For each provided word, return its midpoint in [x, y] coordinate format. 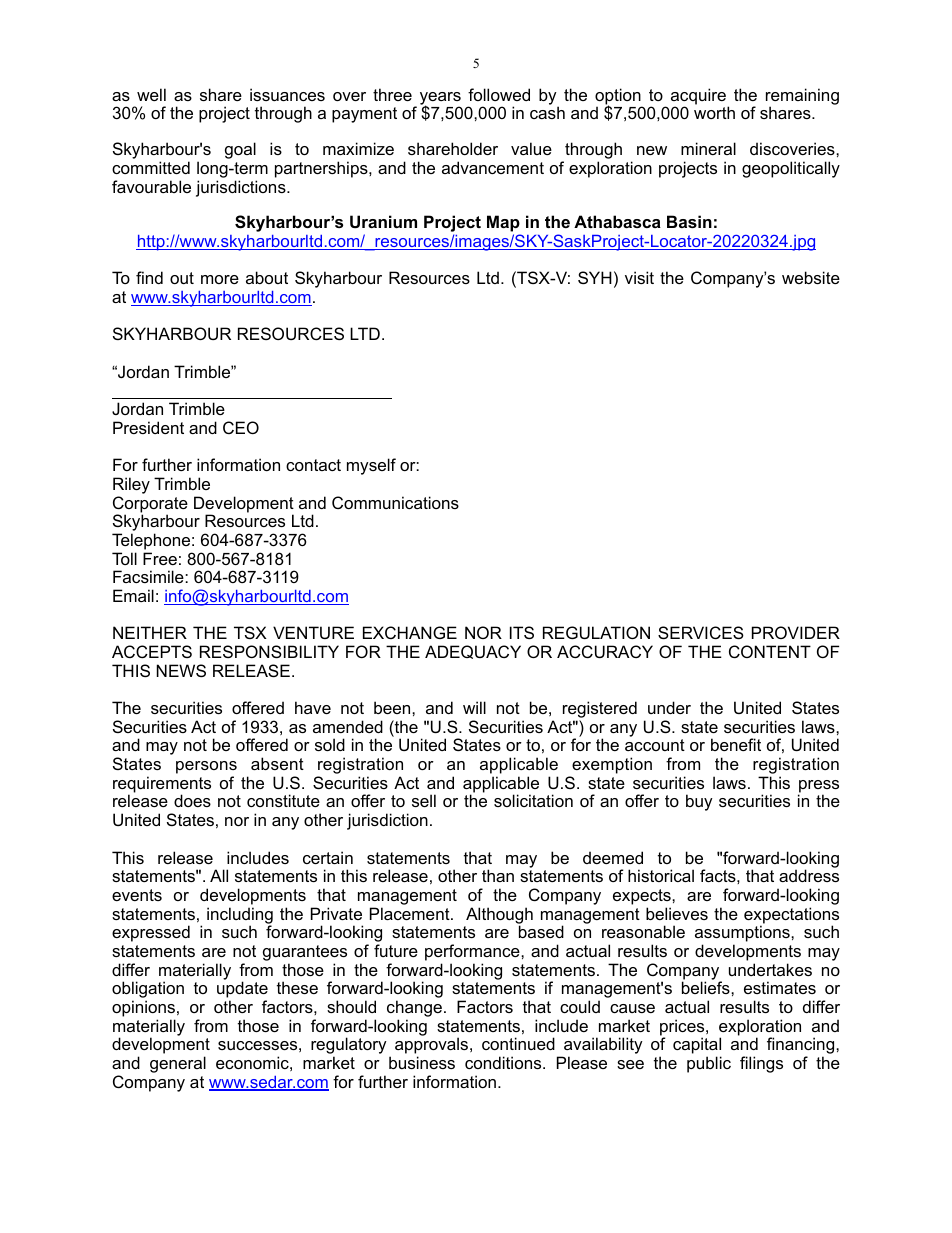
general [178, 1064]
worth [714, 112]
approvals [433, 1047]
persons [206, 767]
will [474, 707]
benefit [736, 744]
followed [499, 94]
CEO [241, 427]
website [811, 277]
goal [240, 150]
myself [371, 466]
